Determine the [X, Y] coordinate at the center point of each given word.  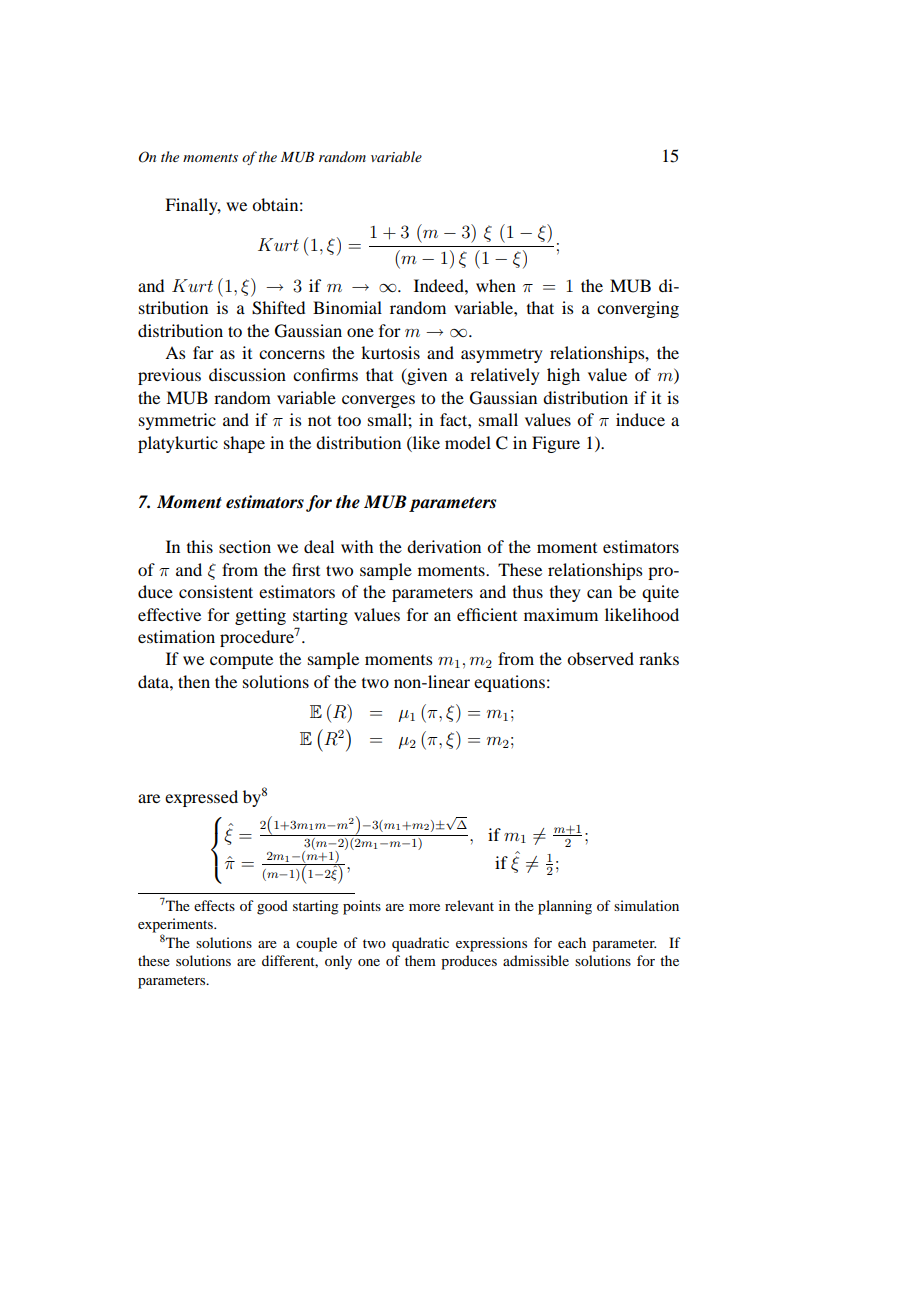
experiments [176, 926]
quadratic [420, 944]
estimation [176, 636]
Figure [556, 444]
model [468, 442]
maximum [561, 614]
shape [244, 444]
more [424, 907]
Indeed [440, 285]
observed [600, 658]
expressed [201, 798]
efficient [487, 614]
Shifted [278, 308]
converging [638, 309]
